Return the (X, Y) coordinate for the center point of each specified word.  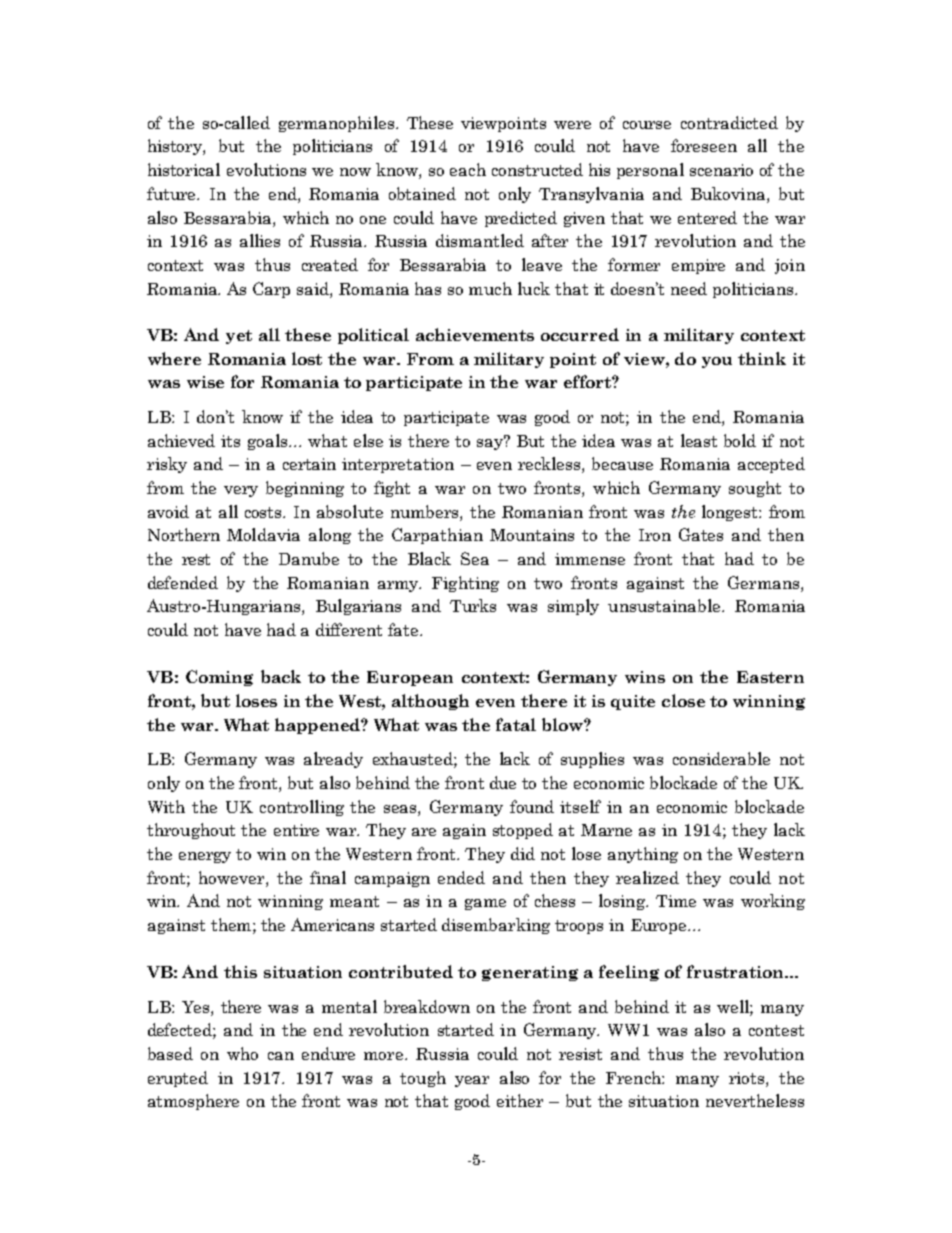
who (242, 1053)
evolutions (266, 169)
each (468, 169)
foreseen (704, 145)
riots (748, 1079)
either (520, 1100)
